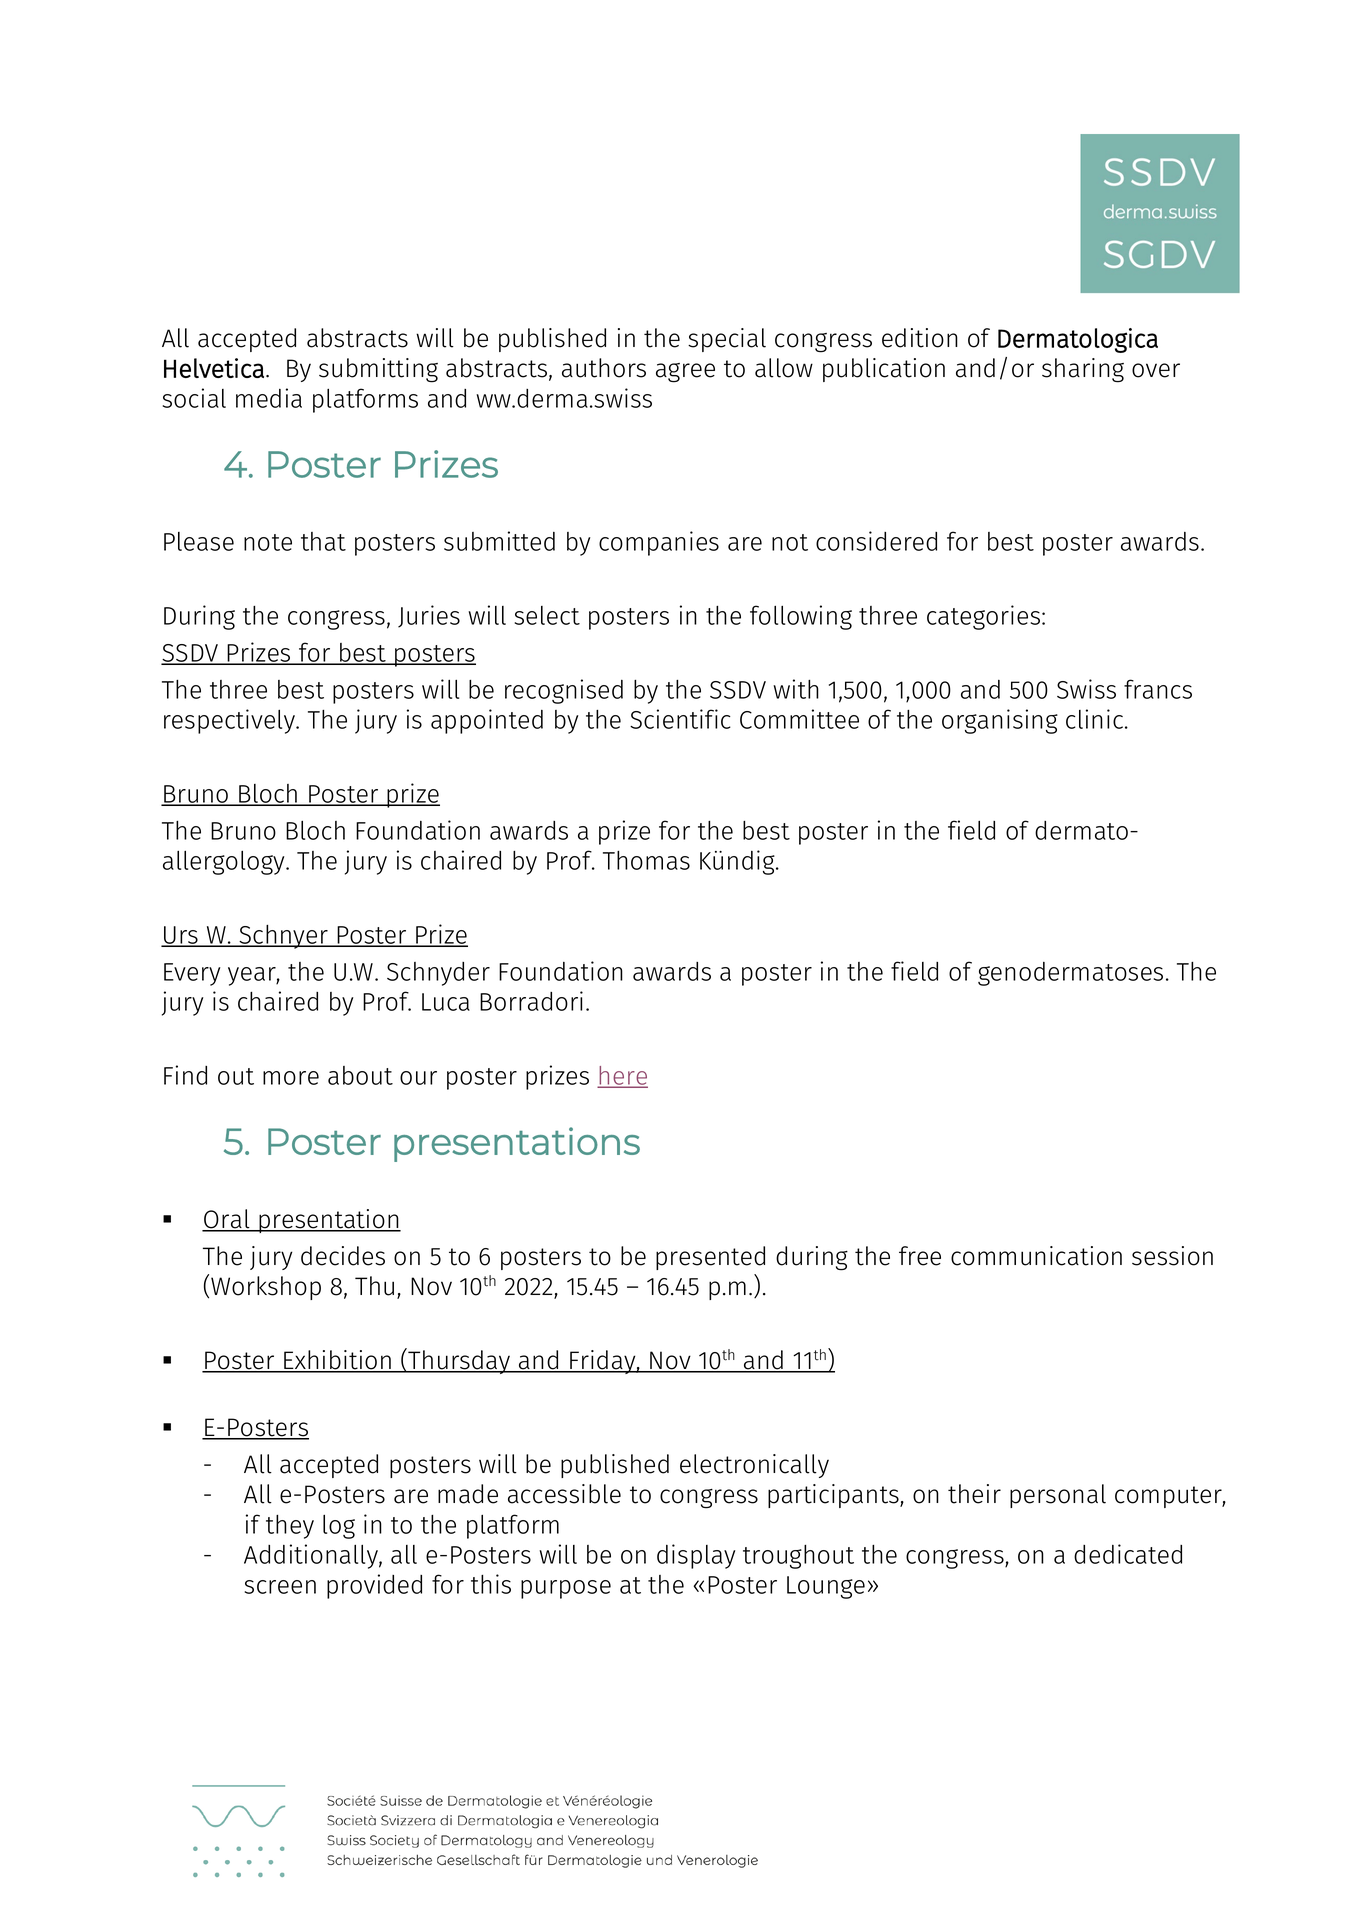 The height and width of the screenshot is (1922, 1359). Describe the element at coordinates (696, 1556) in the screenshot. I see `display` at that location.
